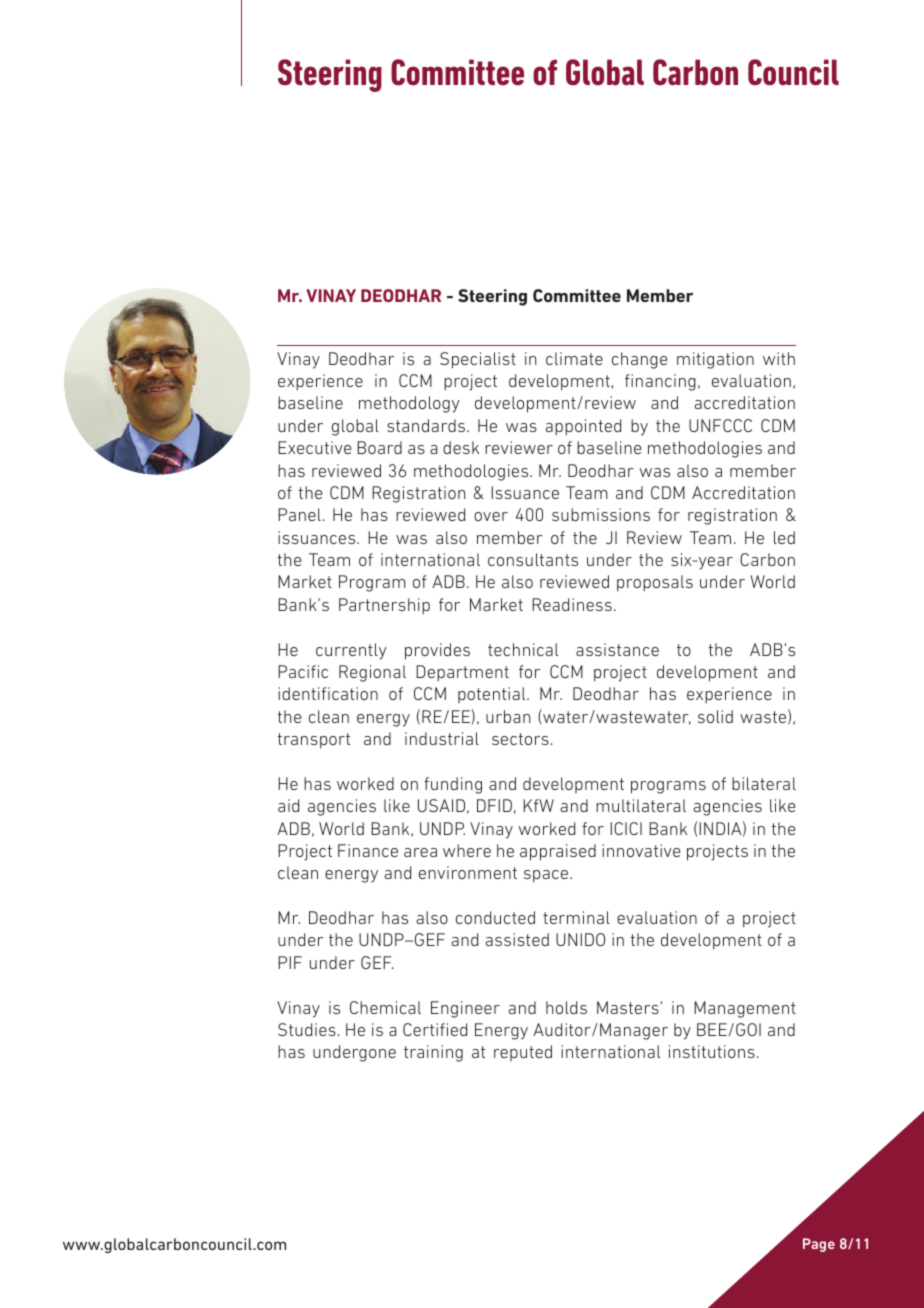 The width and height of the screenshot is (924, 1308). What do you see at coordinates (819, 1245) in the screenshot?
I see `Page` at bounding box center [819, 1245].
